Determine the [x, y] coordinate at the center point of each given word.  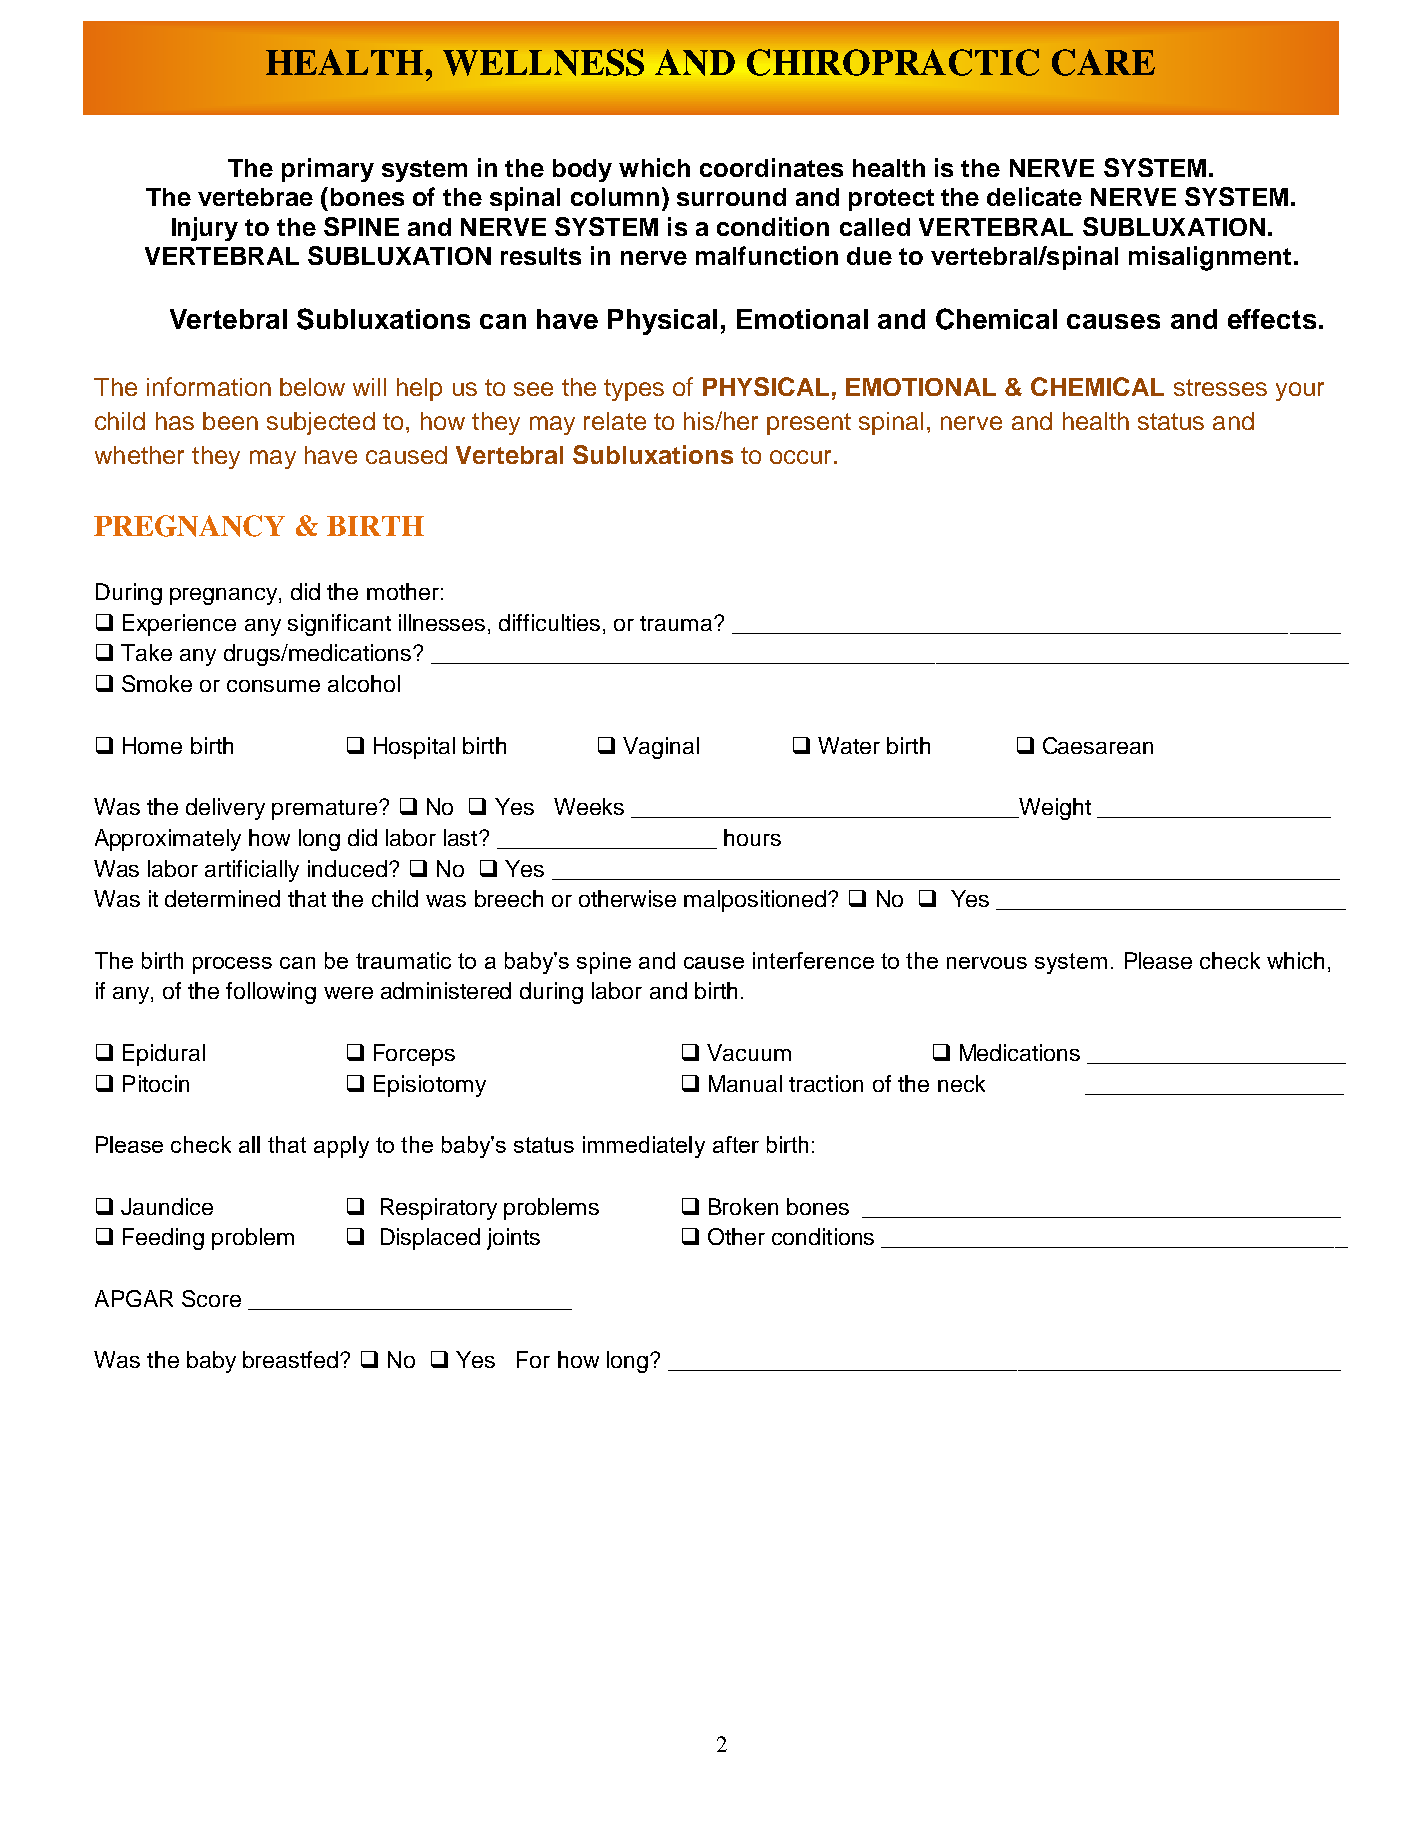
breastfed [292, 1359]
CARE [1103, 62]
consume [273, 686]
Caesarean [1098, 745]
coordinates [771, 167]
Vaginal [661, 748]
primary [328, 170]
